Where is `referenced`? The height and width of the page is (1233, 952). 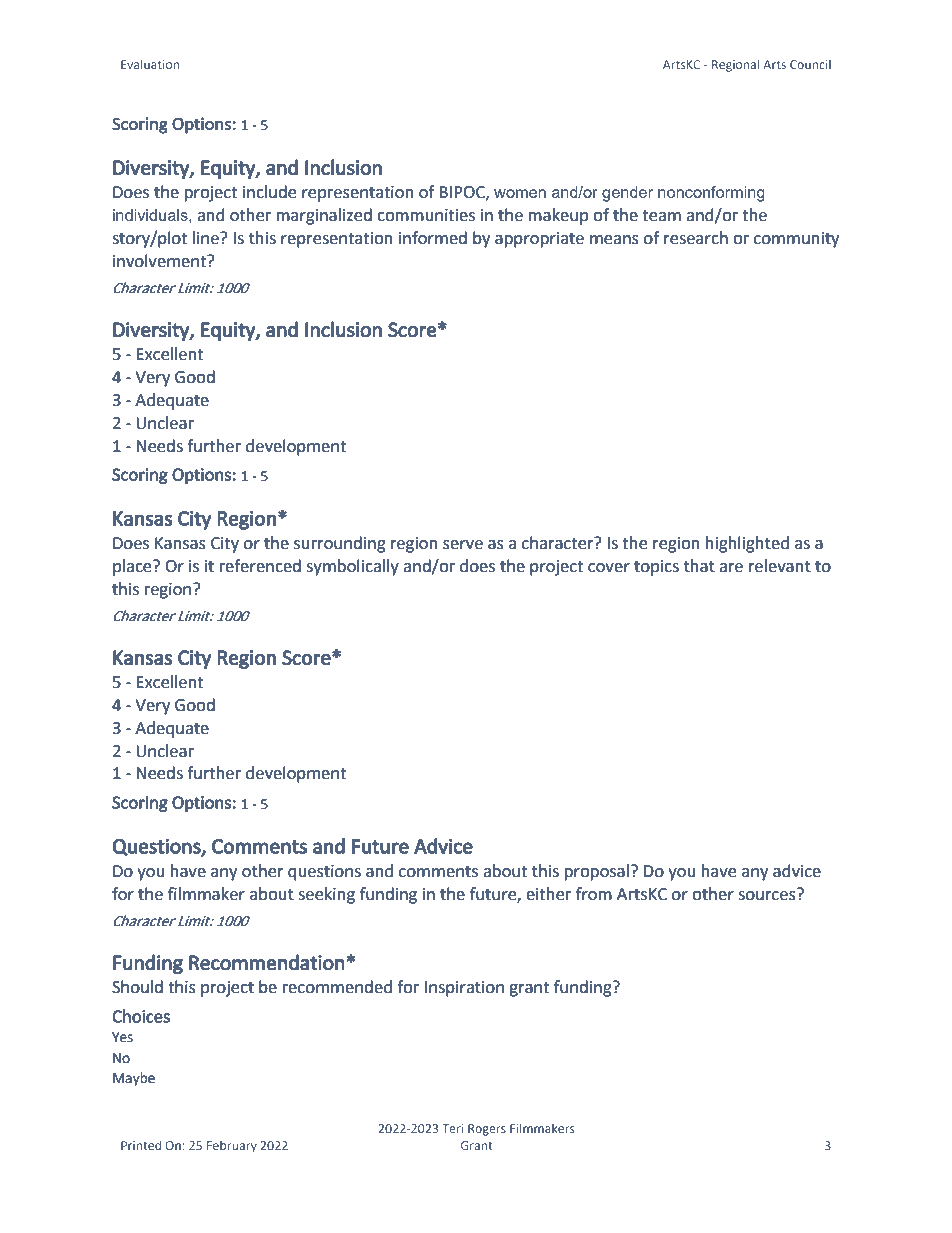 referenced is located at coordinates (260, 566).
